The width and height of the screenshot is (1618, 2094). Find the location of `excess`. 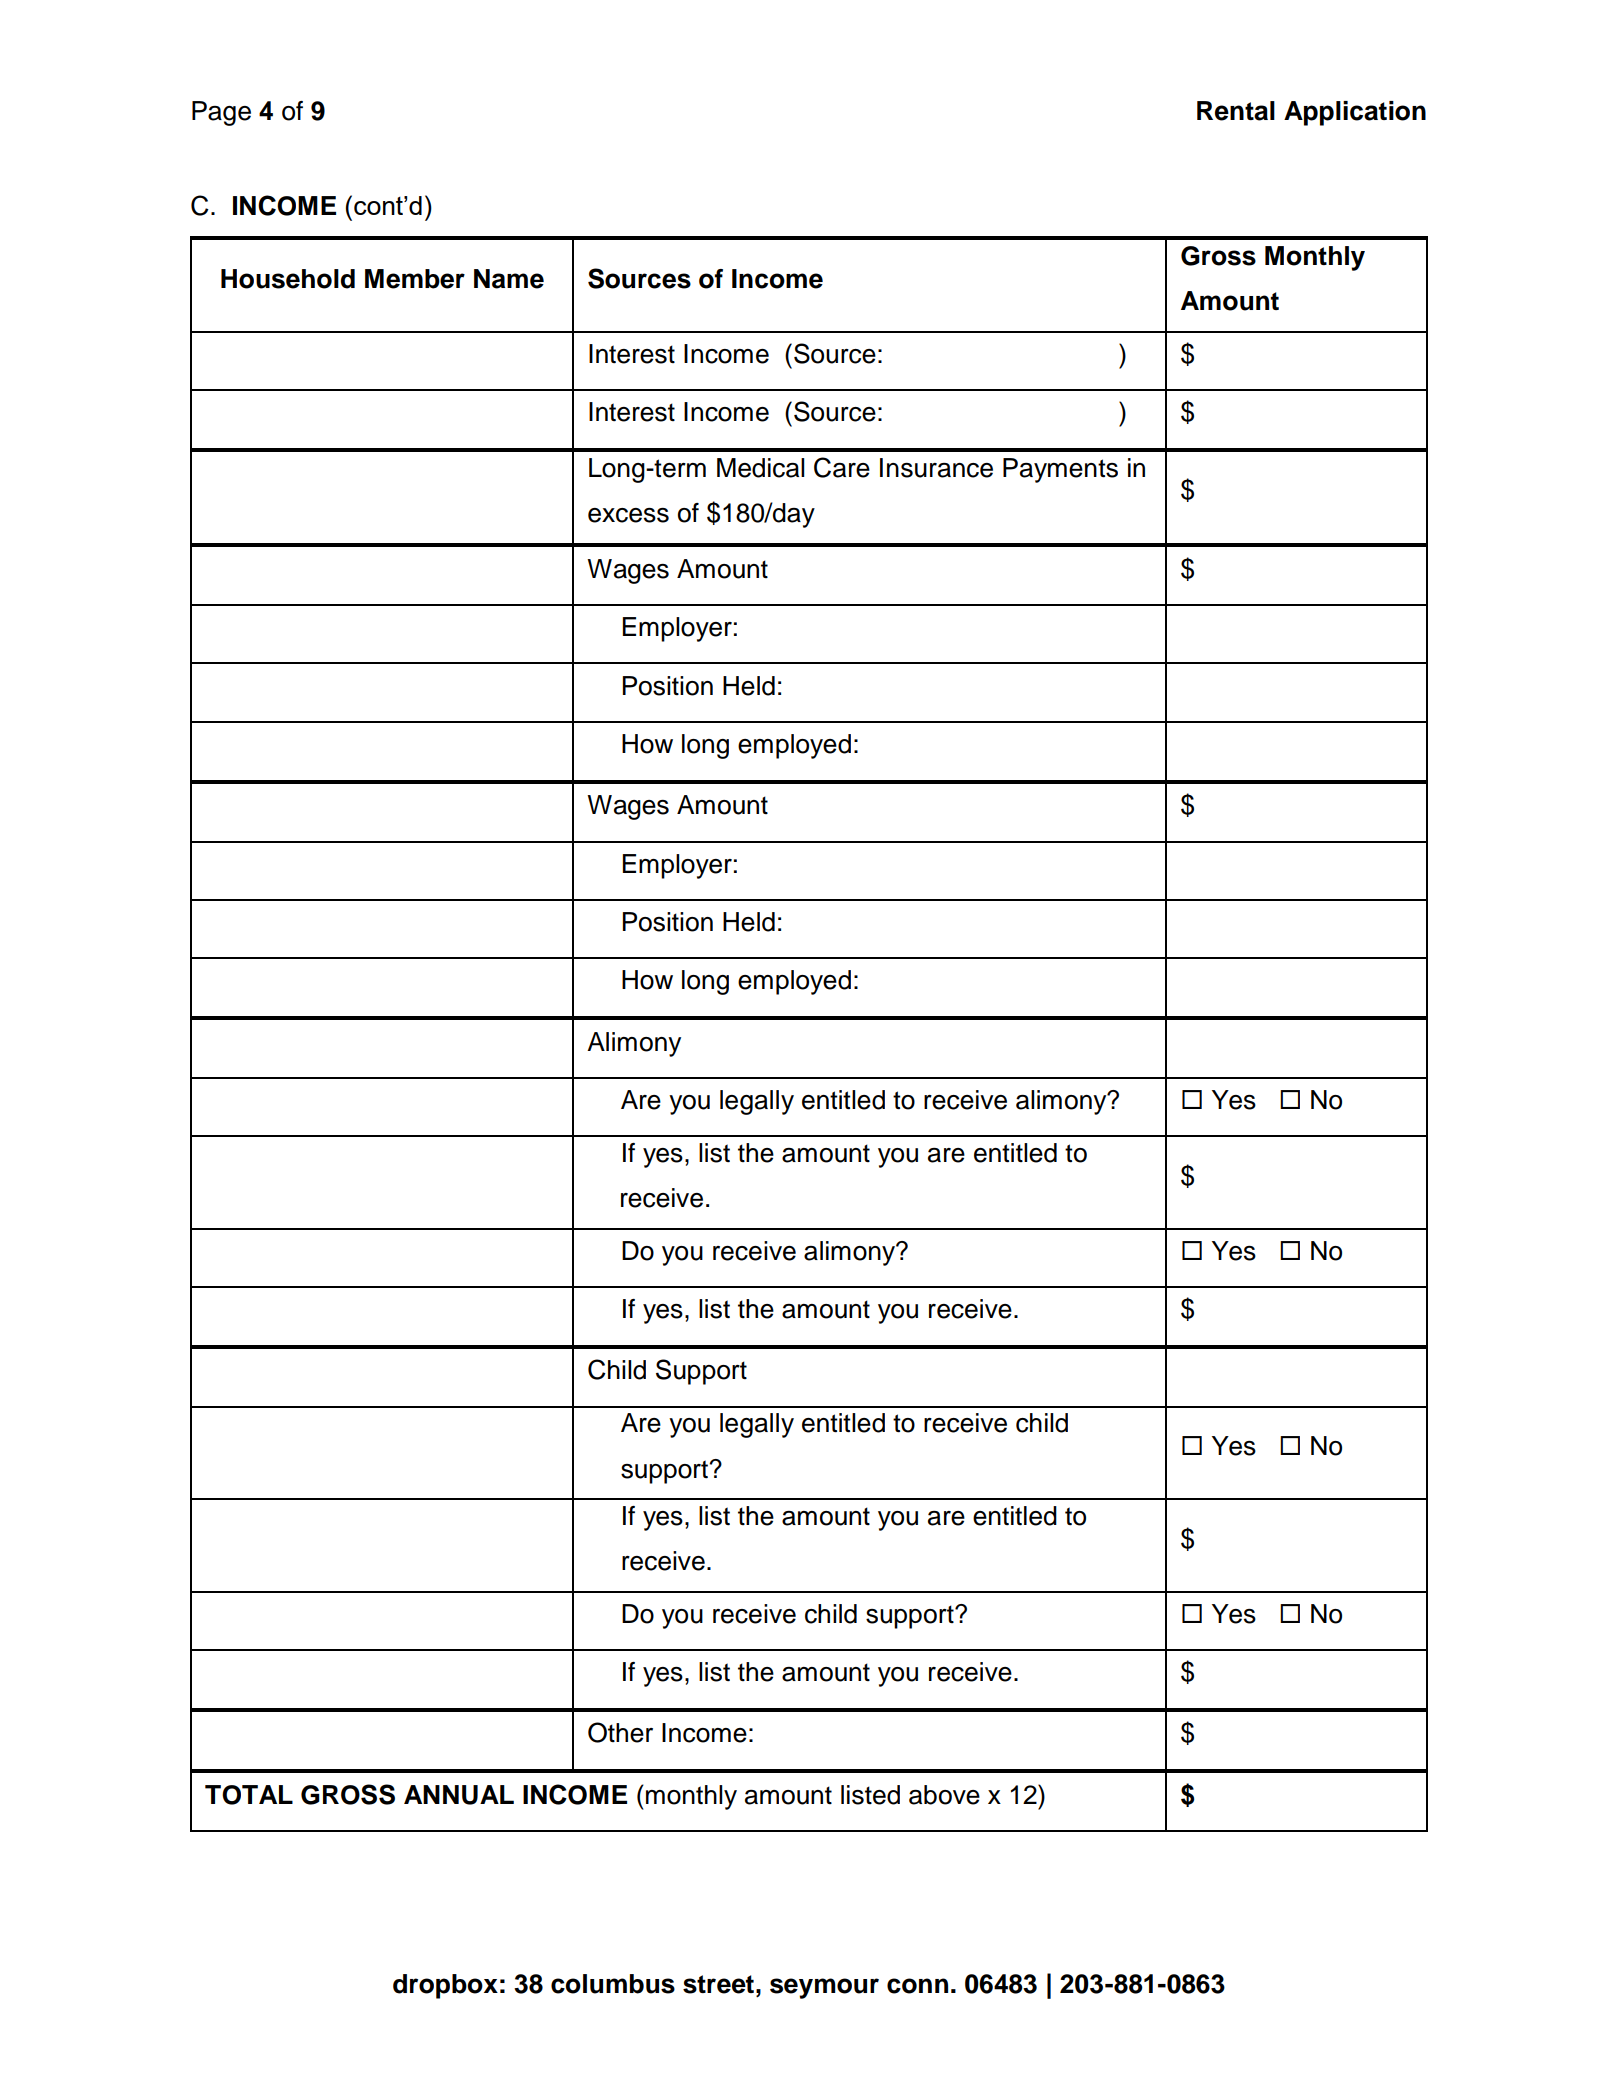

excess is located at coordinates (628, 515).
